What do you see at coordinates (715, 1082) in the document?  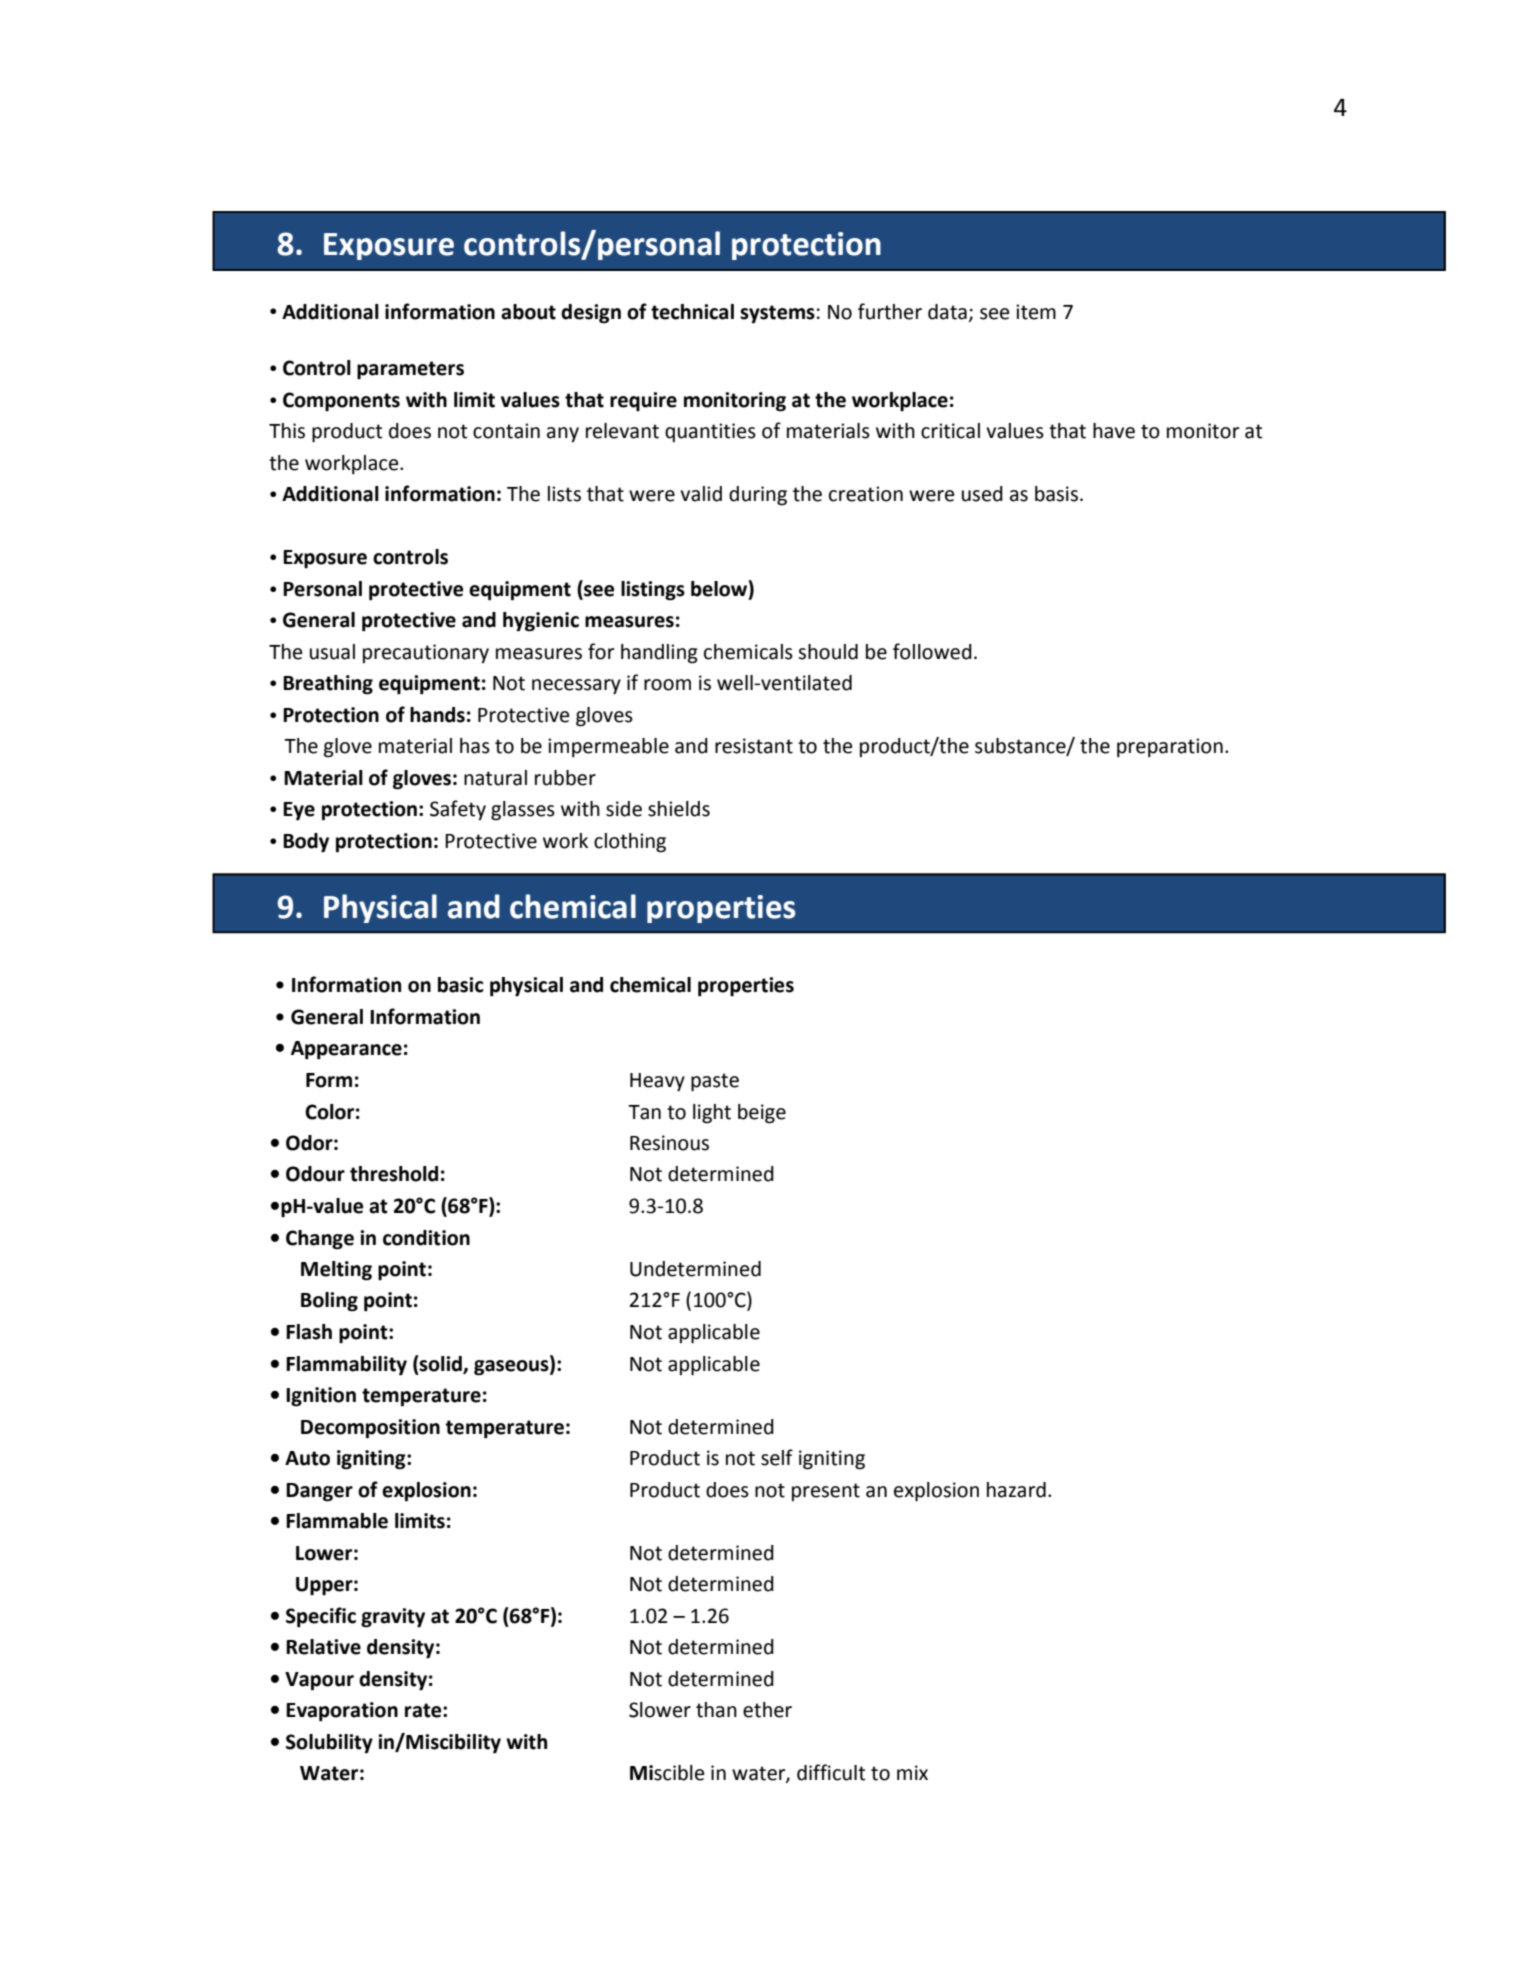 I see `paste` at bounding box center [715, 1082].
